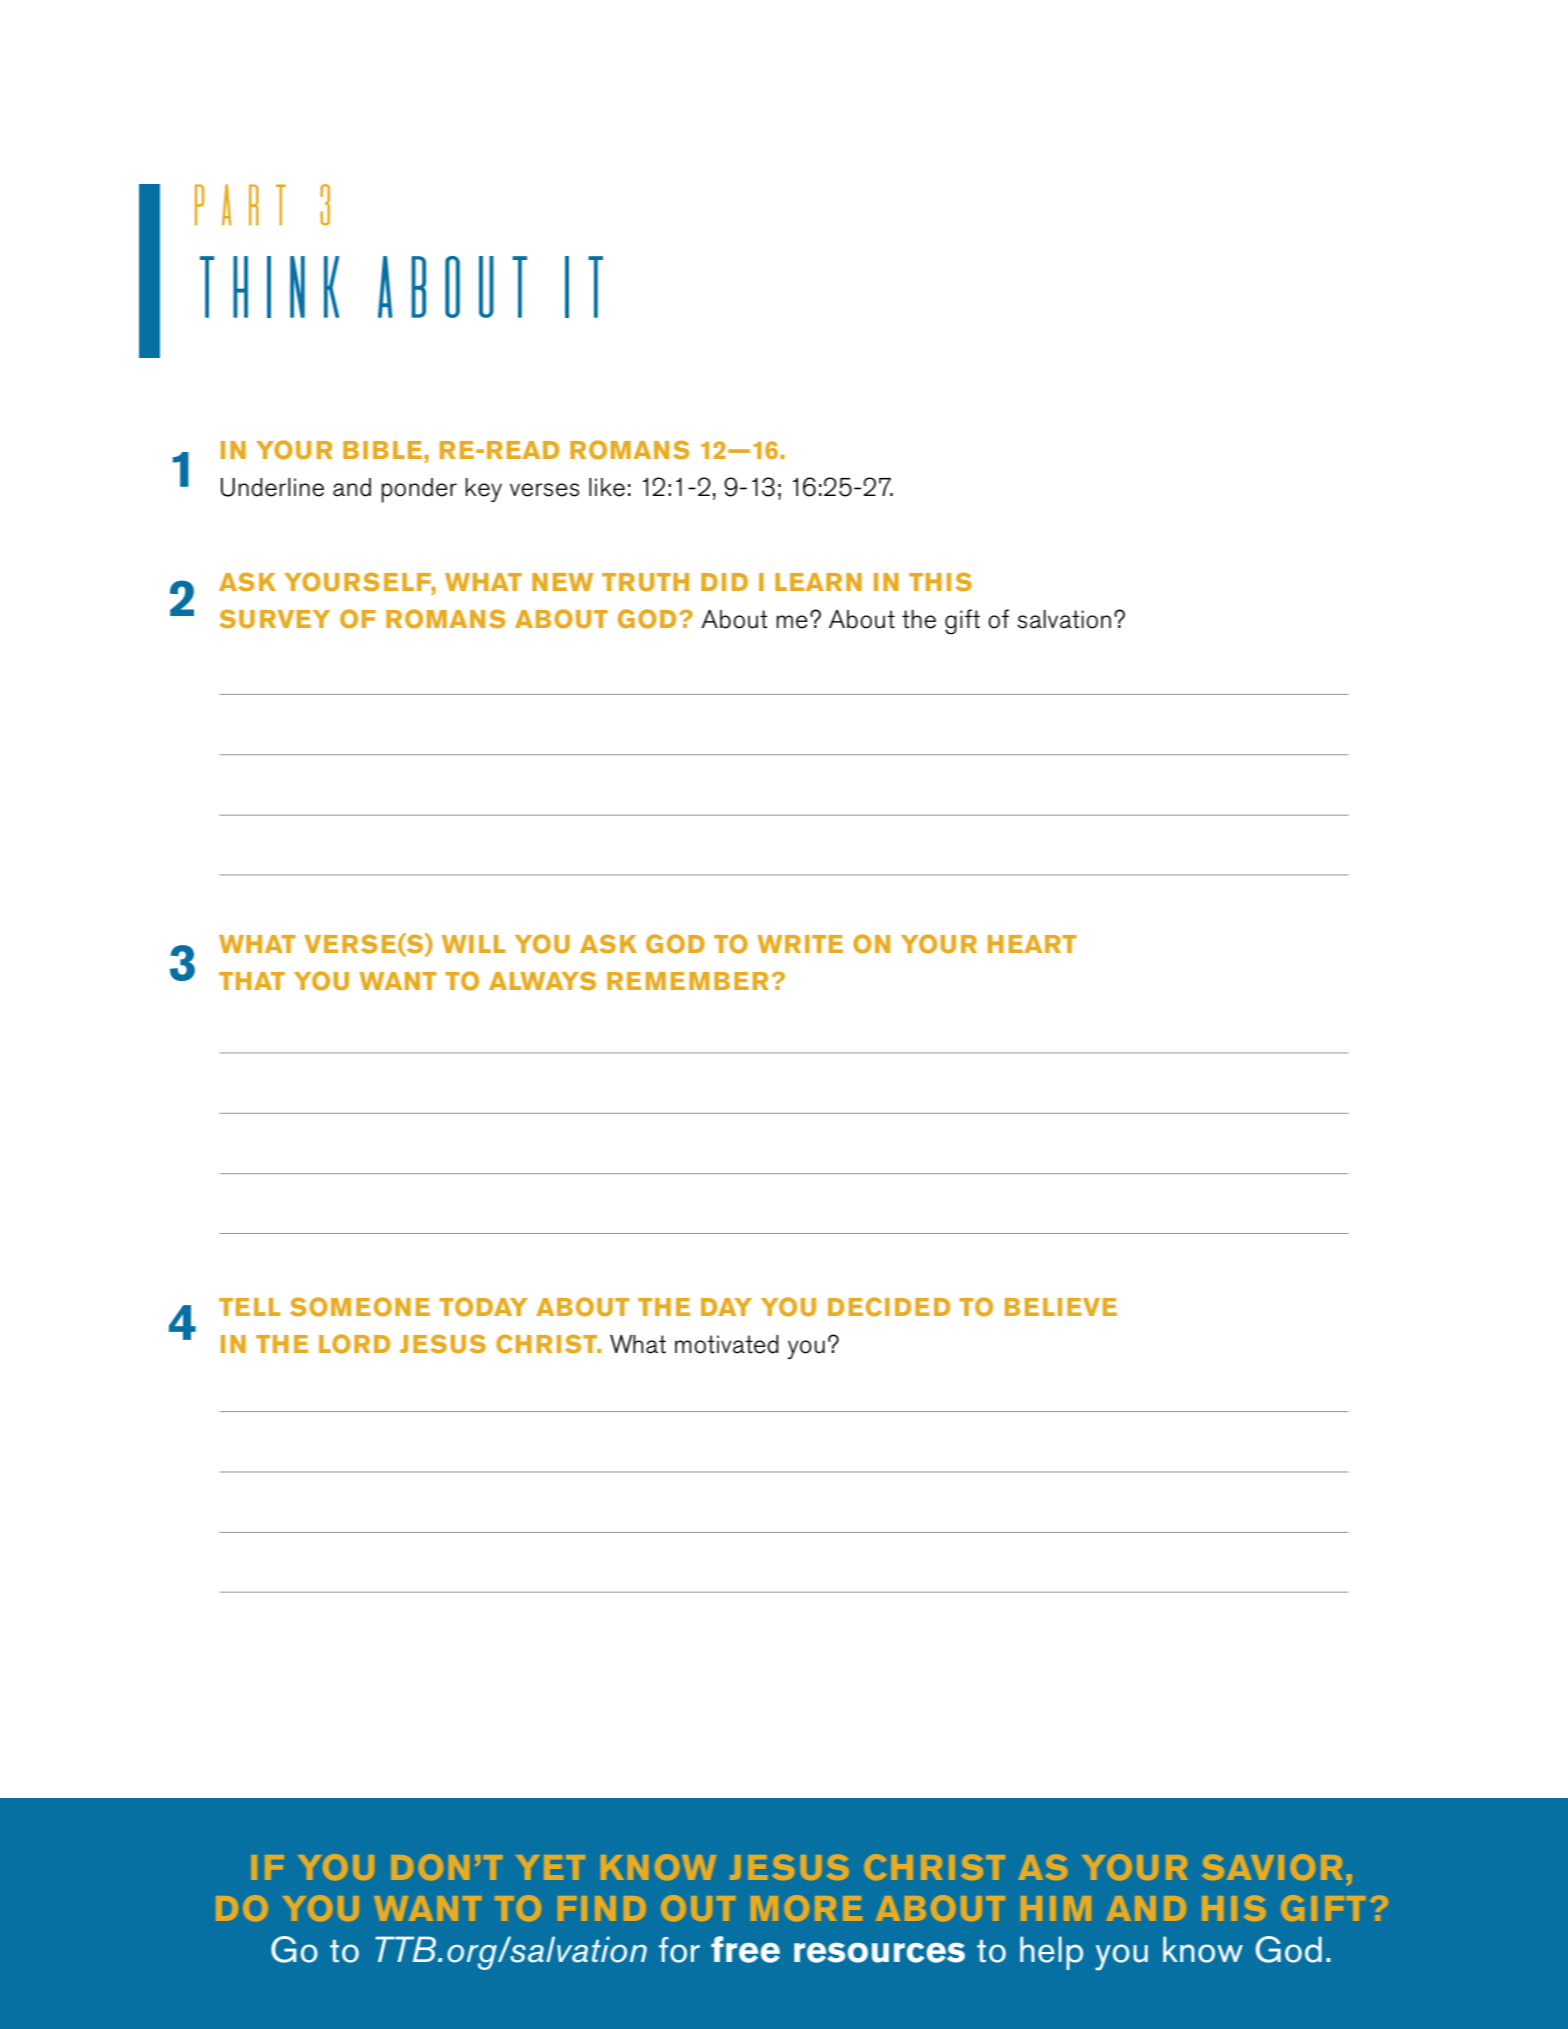 The width and height of the page is (1568, 2029). I want to click on LORD, so click(354, 1344).
